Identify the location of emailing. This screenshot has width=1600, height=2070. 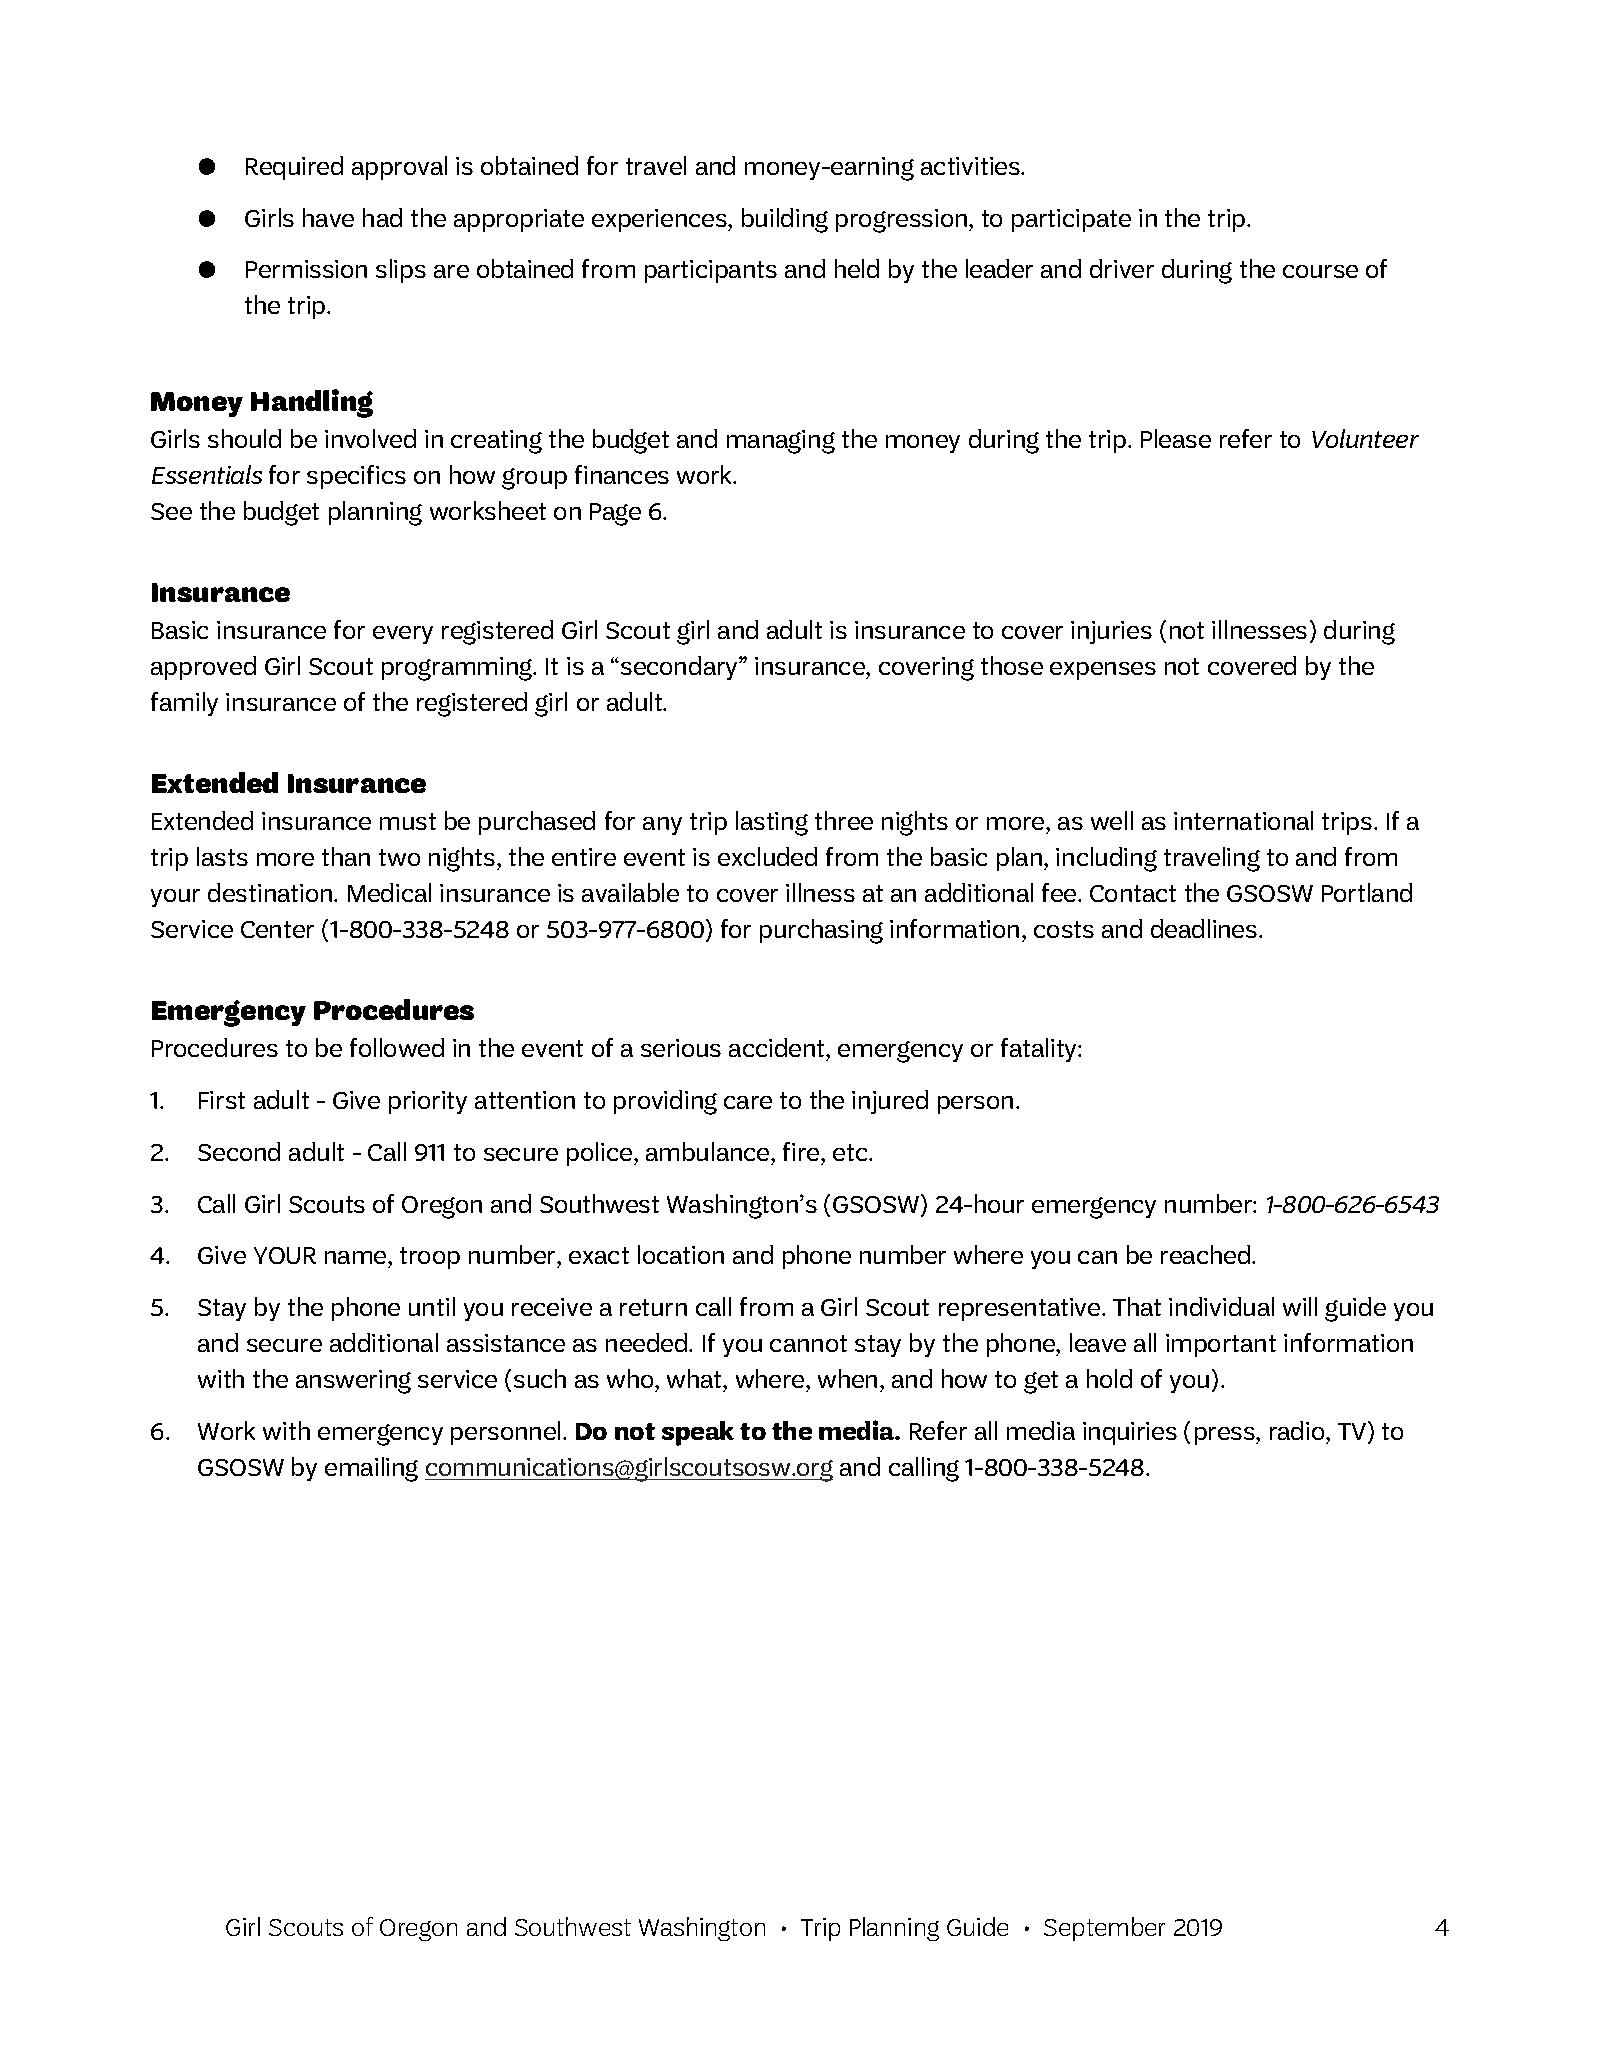
(371, 1469).
